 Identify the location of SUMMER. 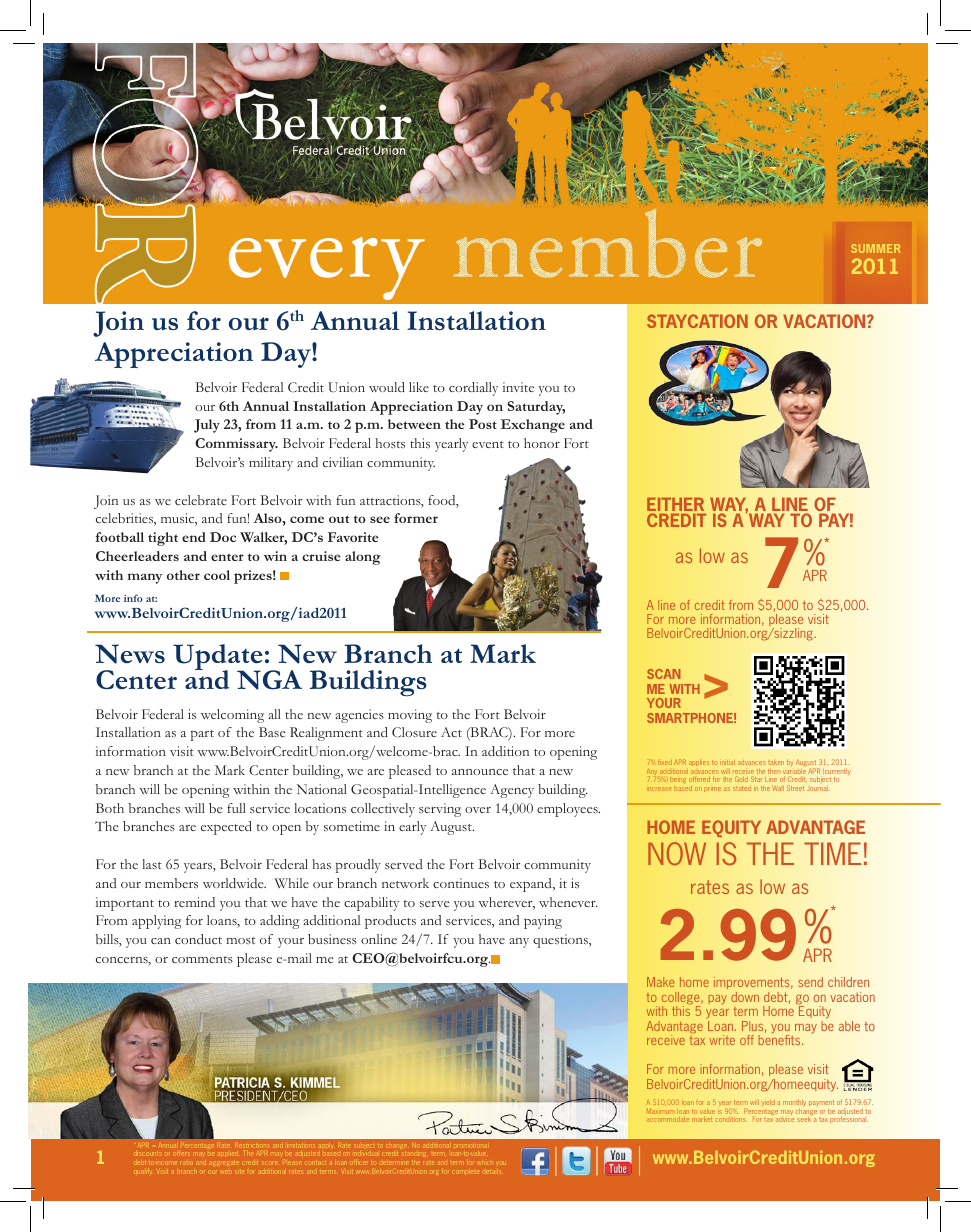
(875, 248).
